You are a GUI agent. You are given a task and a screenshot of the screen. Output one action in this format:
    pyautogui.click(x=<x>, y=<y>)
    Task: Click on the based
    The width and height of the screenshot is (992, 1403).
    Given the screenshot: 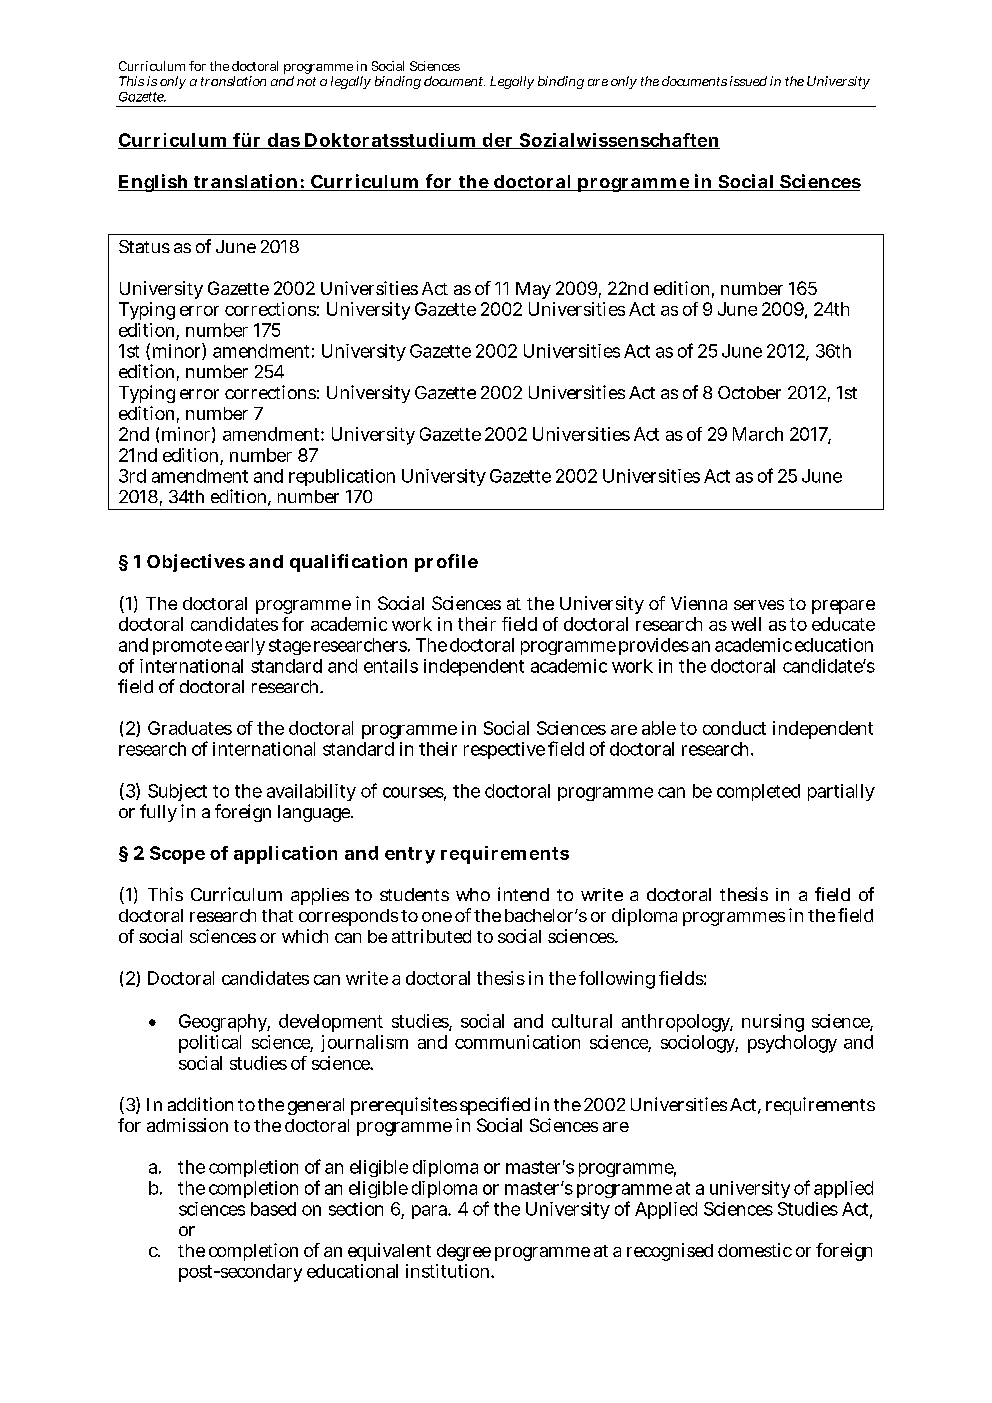 What is the action you would take?
    pyautogui.click(x=273, y=1209)
